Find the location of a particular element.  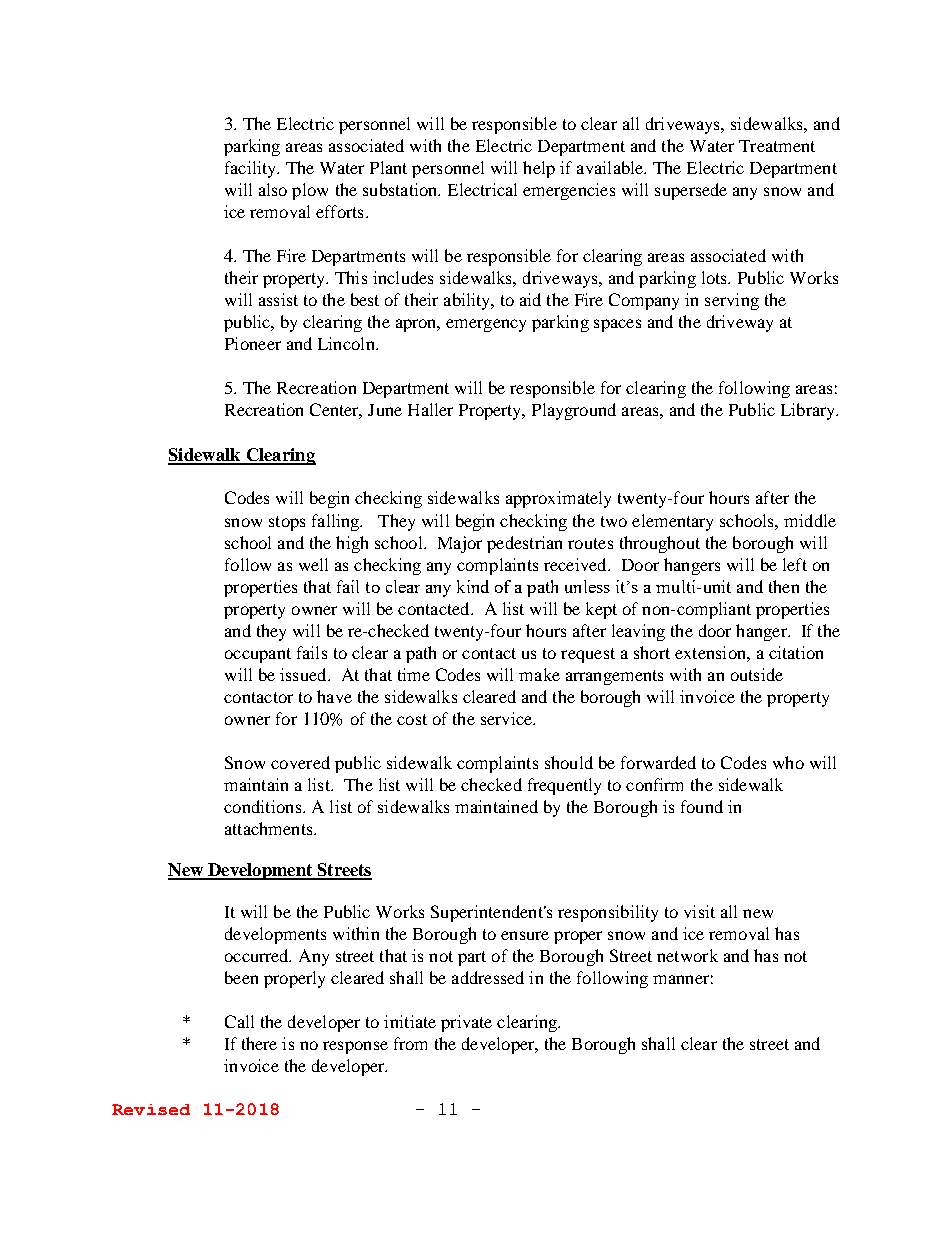

occurred is located at coordinates (258, 955).
